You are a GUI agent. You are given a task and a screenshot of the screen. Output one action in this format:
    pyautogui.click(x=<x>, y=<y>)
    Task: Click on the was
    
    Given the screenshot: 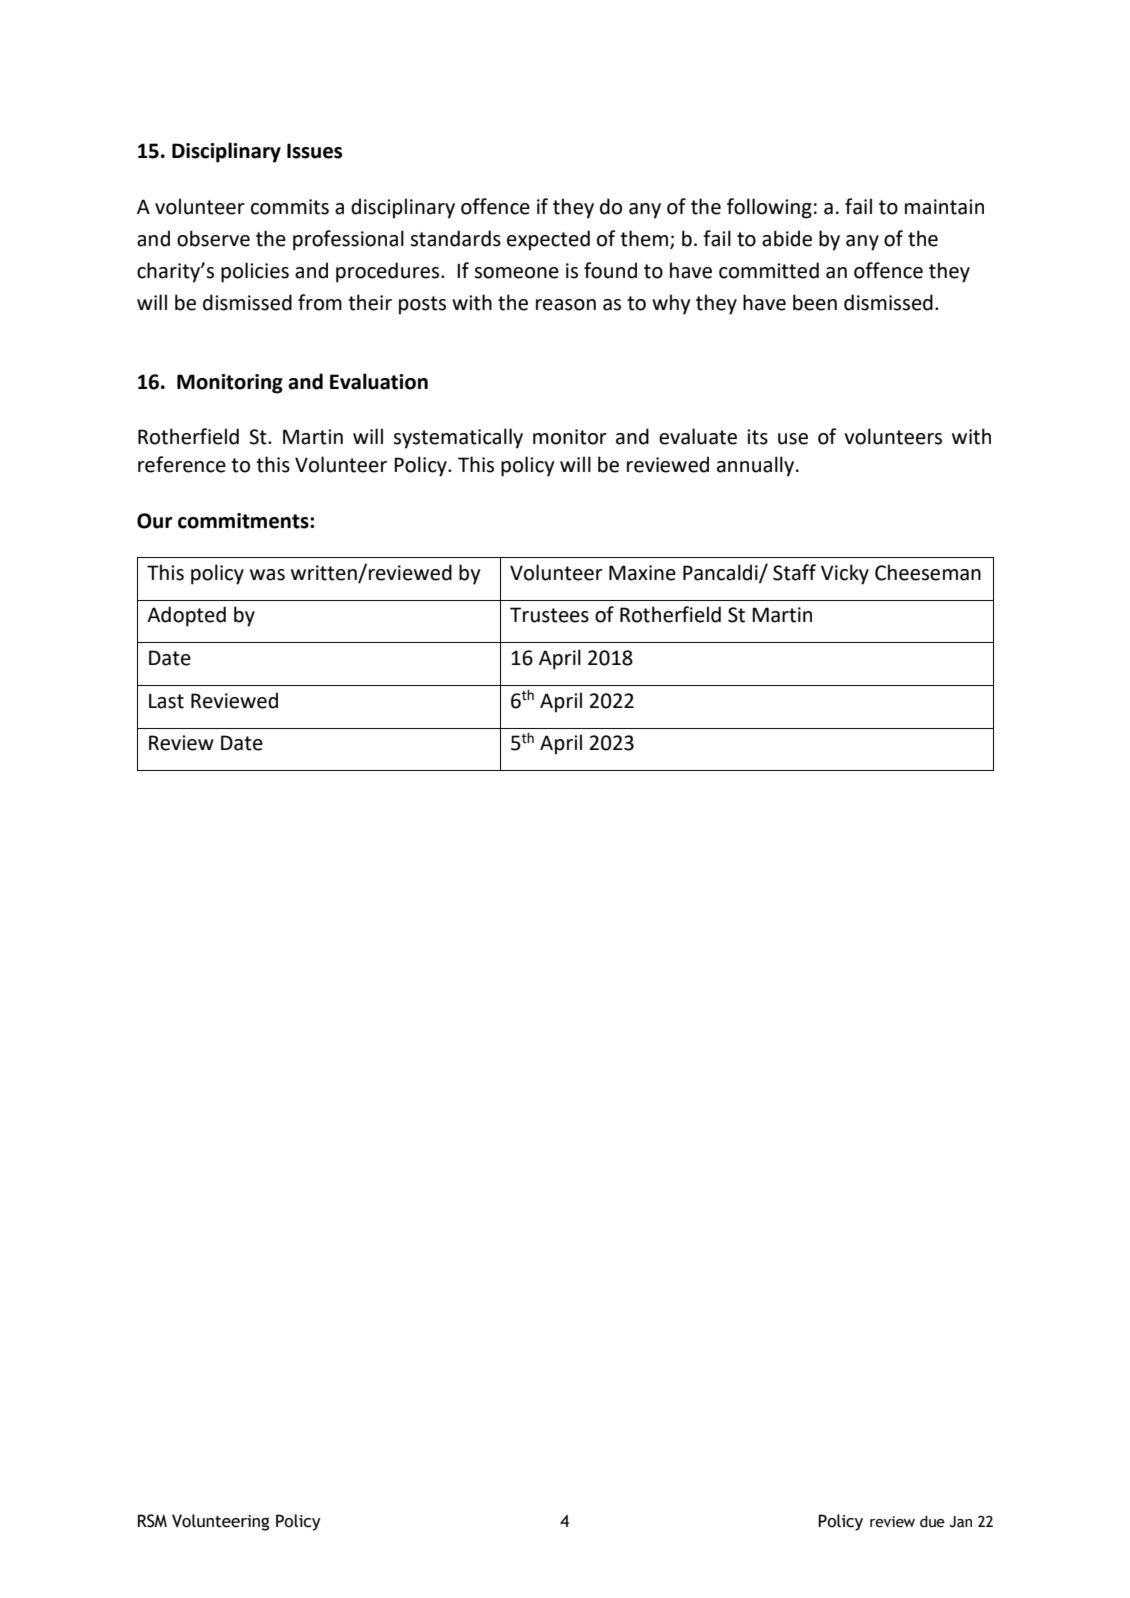 What is the action you would take?
    pyautogui.click(x=267, y=575)
